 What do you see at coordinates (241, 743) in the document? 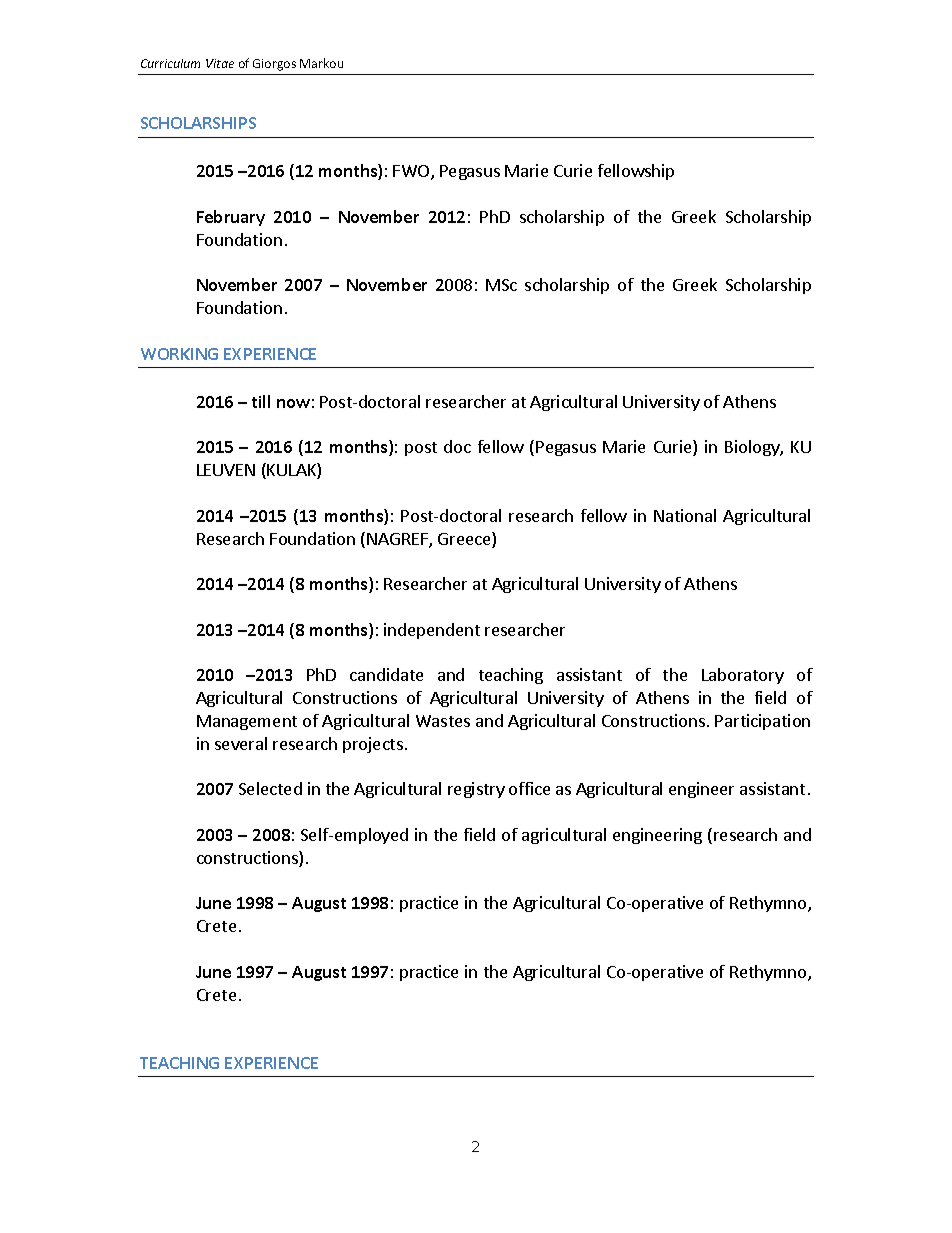
I see `several` at bounding box center [241, 743].
